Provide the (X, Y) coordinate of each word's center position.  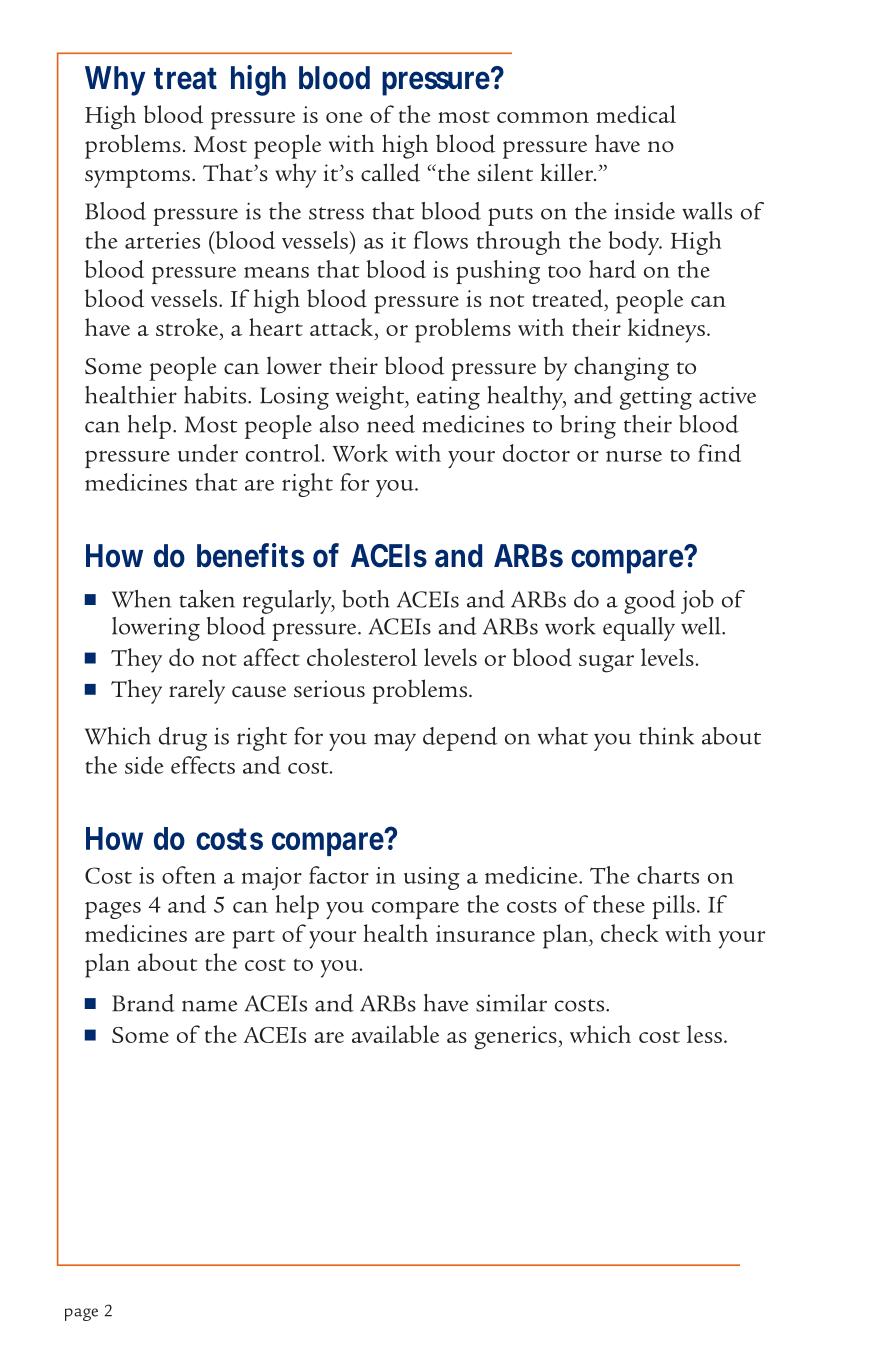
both (366, 599)
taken (207, 599)
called (390, 172)
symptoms (139, 178)
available (395, 1034)
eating (448, 398)
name (209, 1006)
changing (621, 368)
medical (636, 114)
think (666, 736)
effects (203, 765)
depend (460, 739)
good (650, 602)
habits (216, 395)
